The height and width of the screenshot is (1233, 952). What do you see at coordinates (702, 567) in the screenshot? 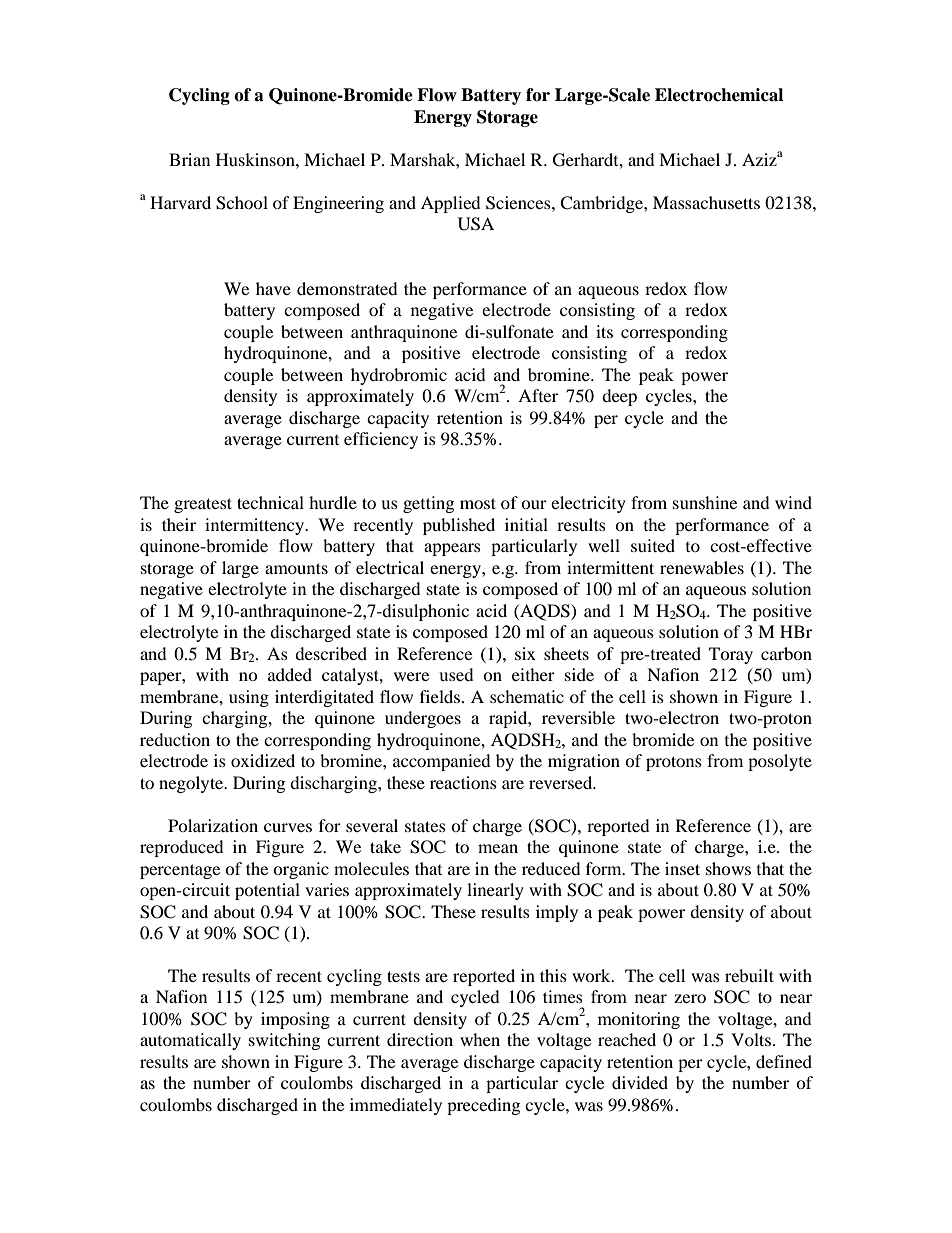
I see `renewables` at bounding box center [702, 567].
